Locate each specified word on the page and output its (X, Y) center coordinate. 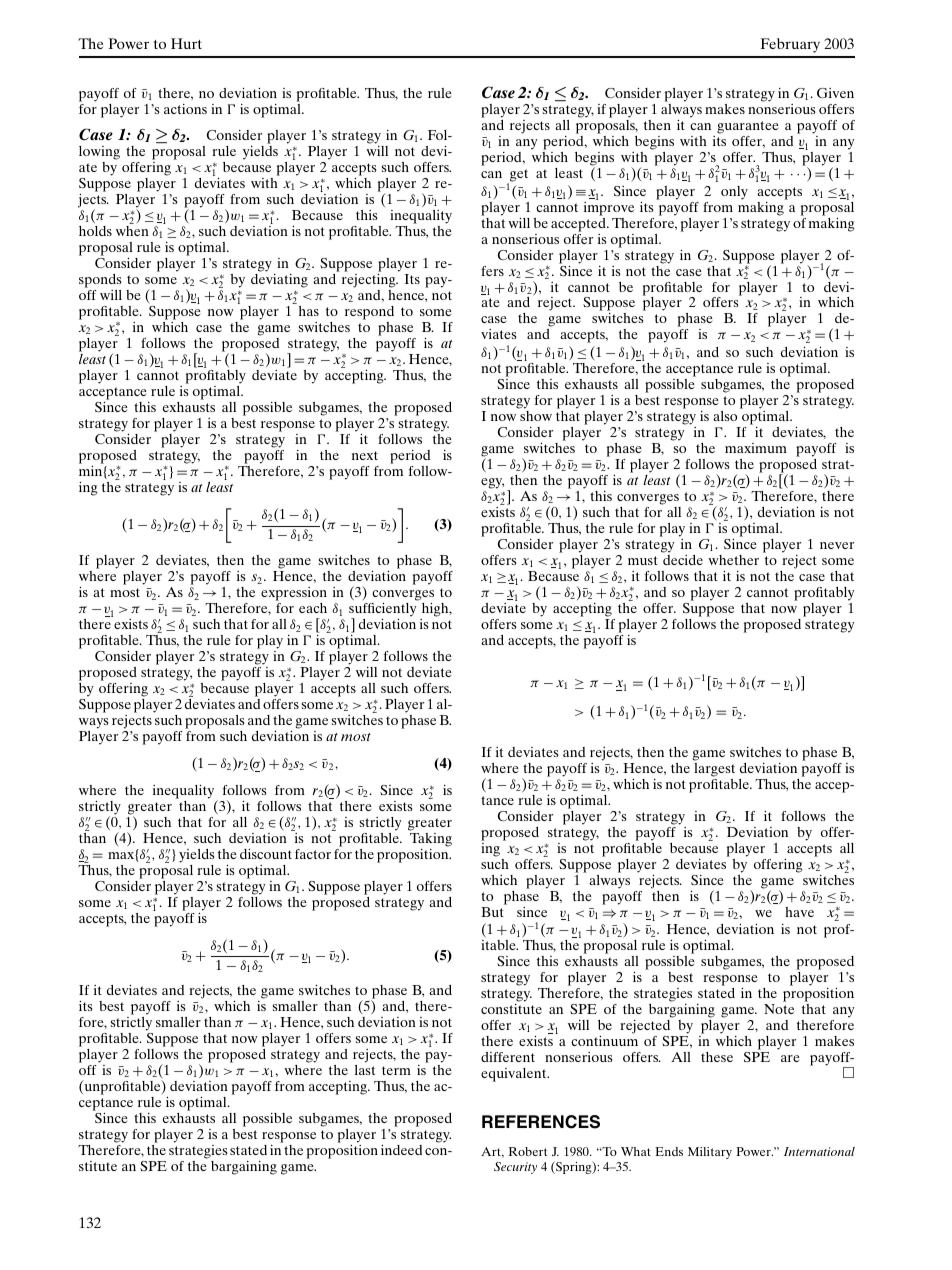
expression (294, 595)
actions (185, 109)
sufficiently (383, 611)
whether (733, 560)
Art (492, 1152)
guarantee (748, 127)
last (365, 1070)
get (518, 176)
